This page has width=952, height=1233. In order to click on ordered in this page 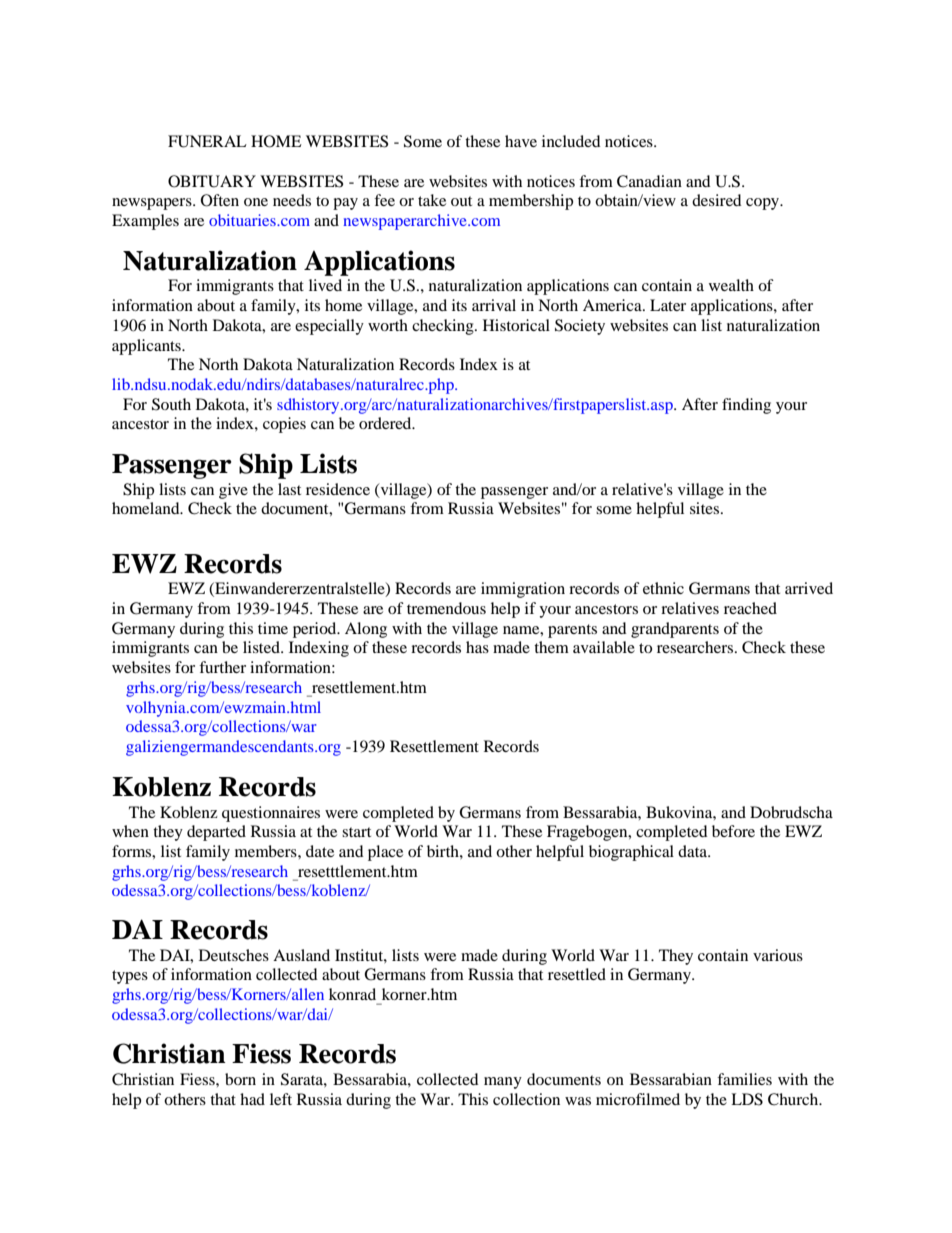, I will do `click(386, 423)`.
